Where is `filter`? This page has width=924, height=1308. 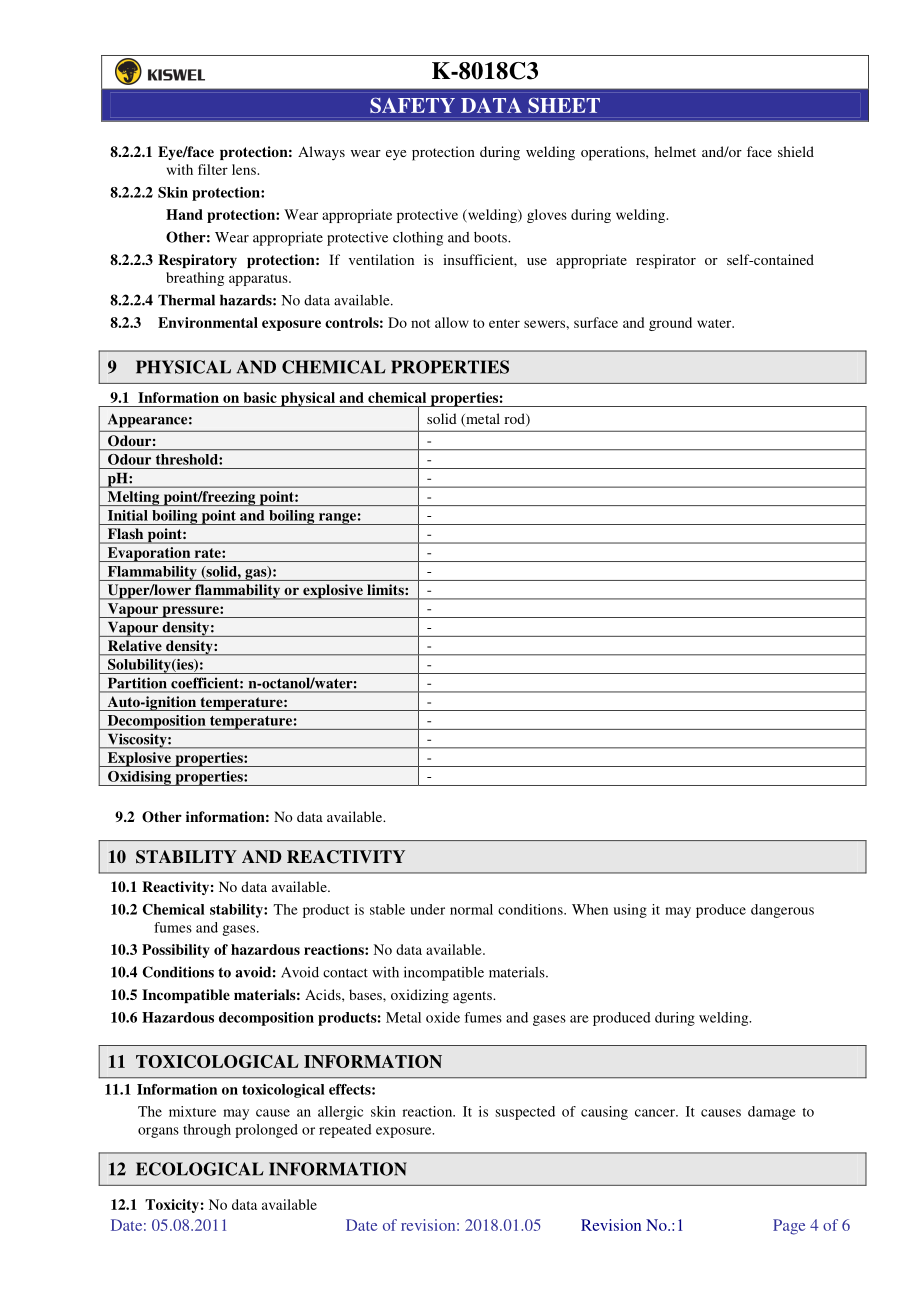
filter is located at coordinates (213, 169).
